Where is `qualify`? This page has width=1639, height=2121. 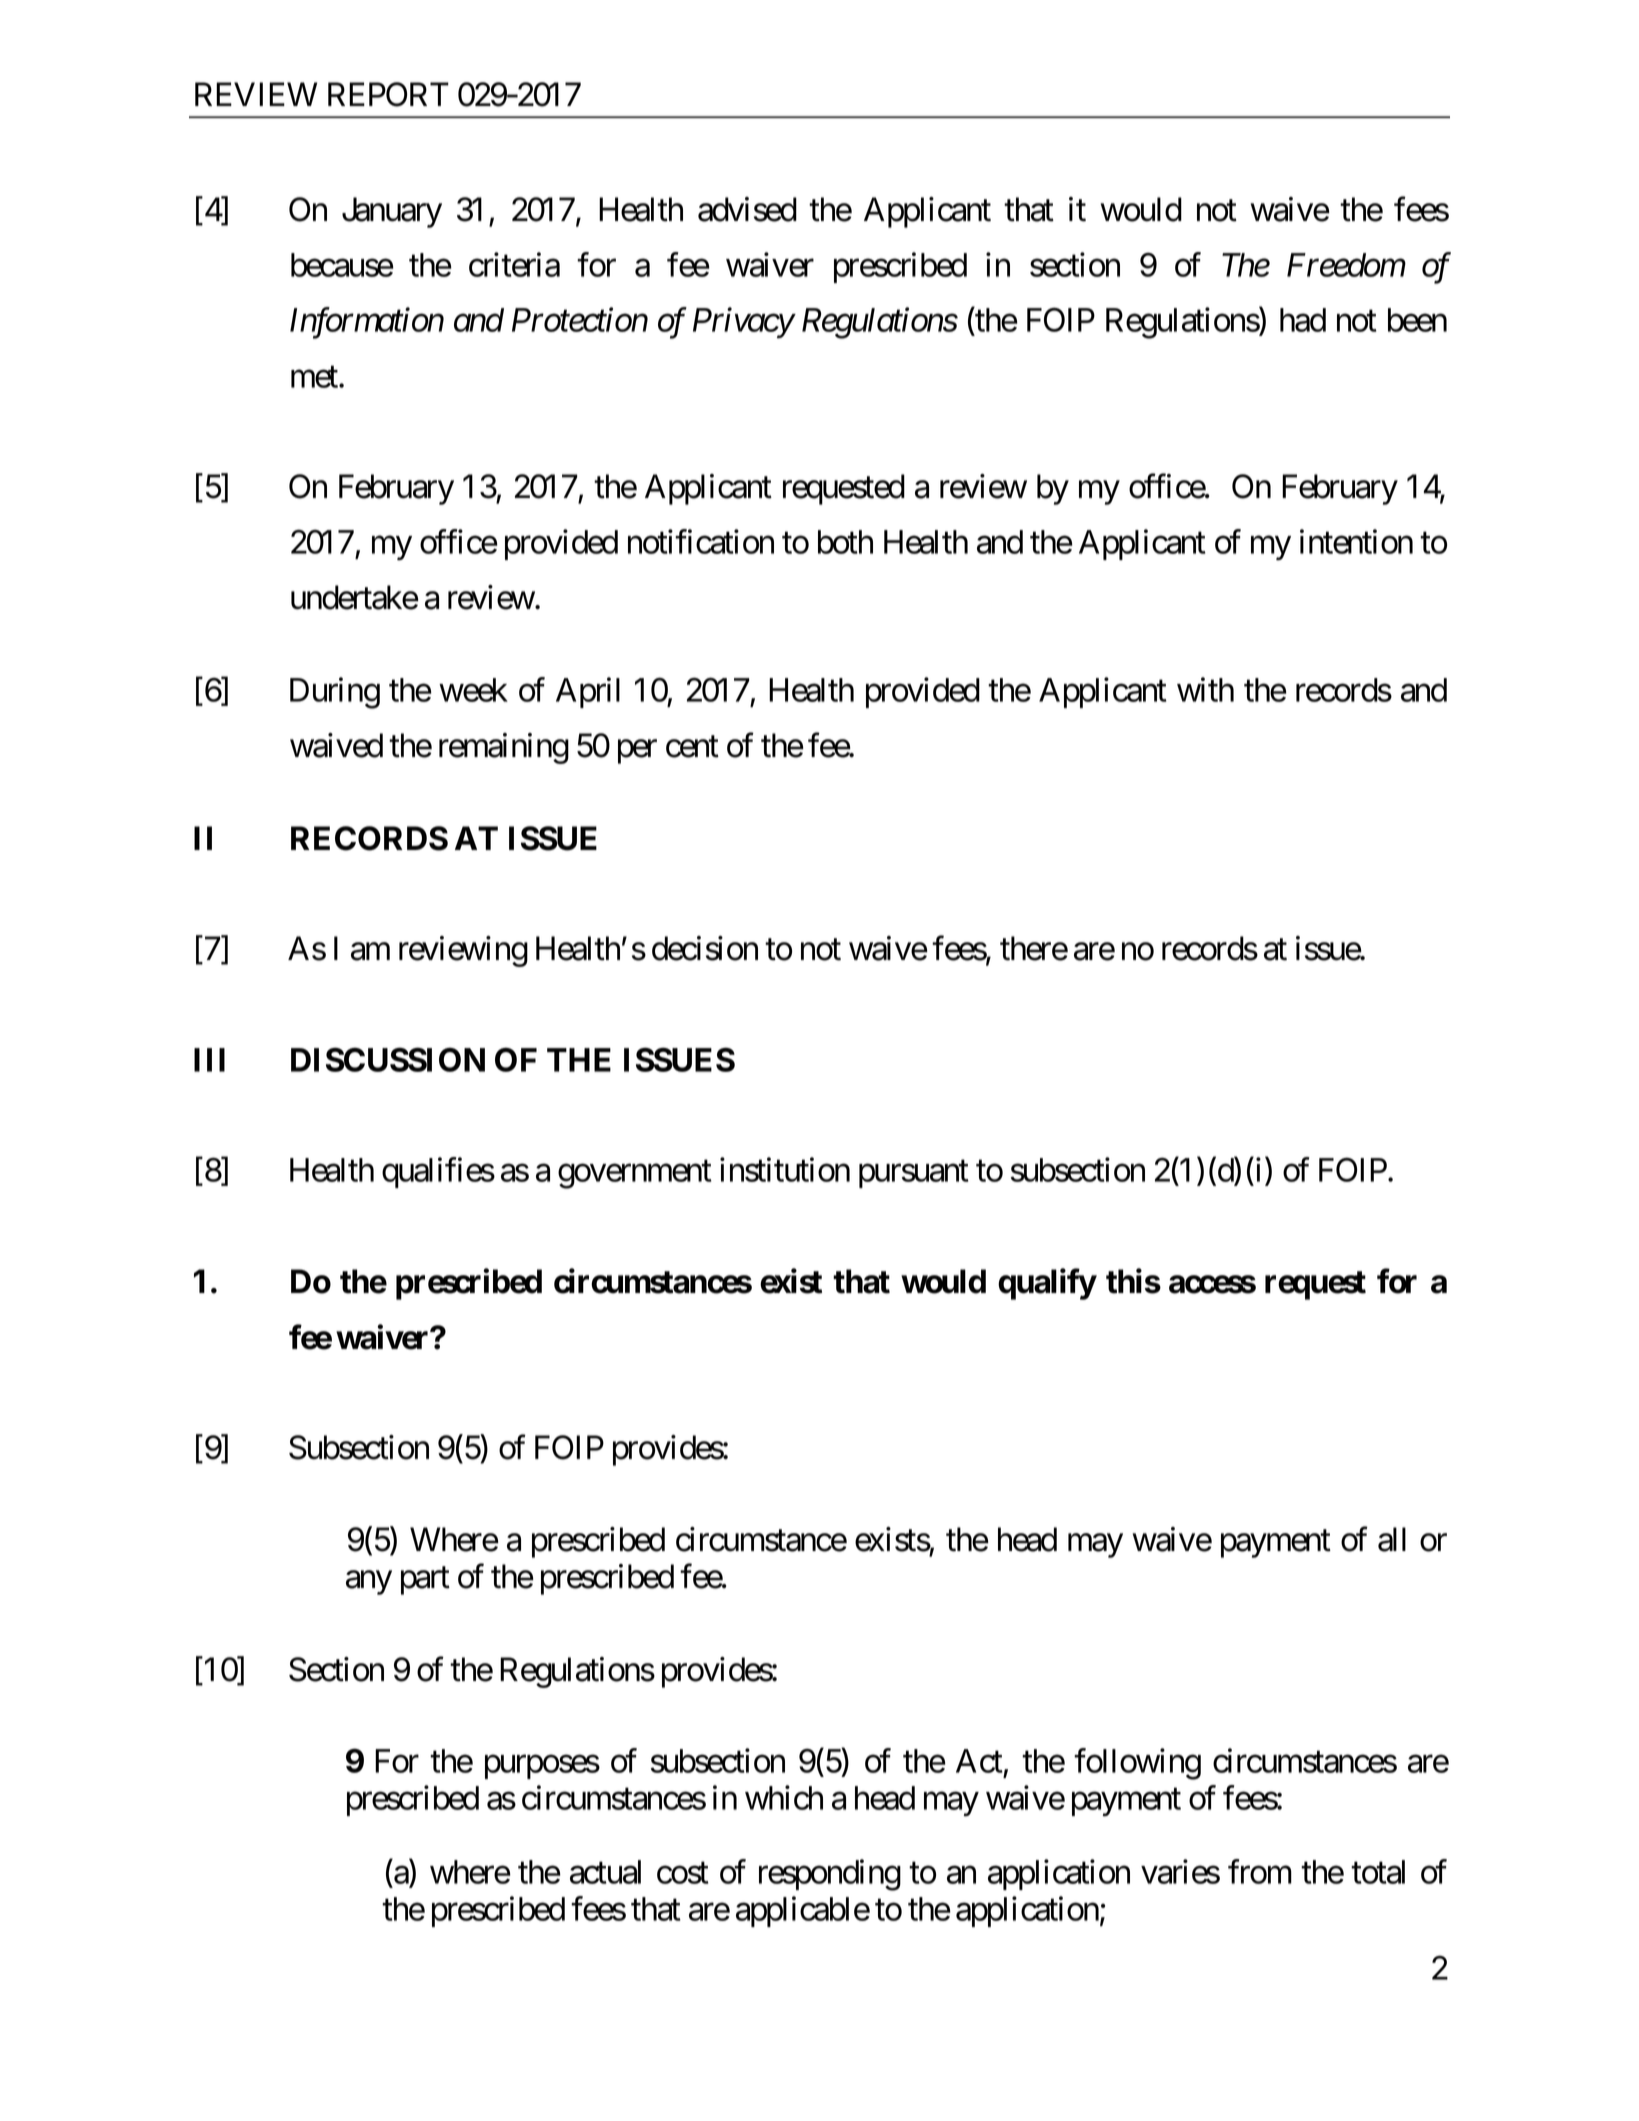
qualify is located at coordinates (1047, 1284).
